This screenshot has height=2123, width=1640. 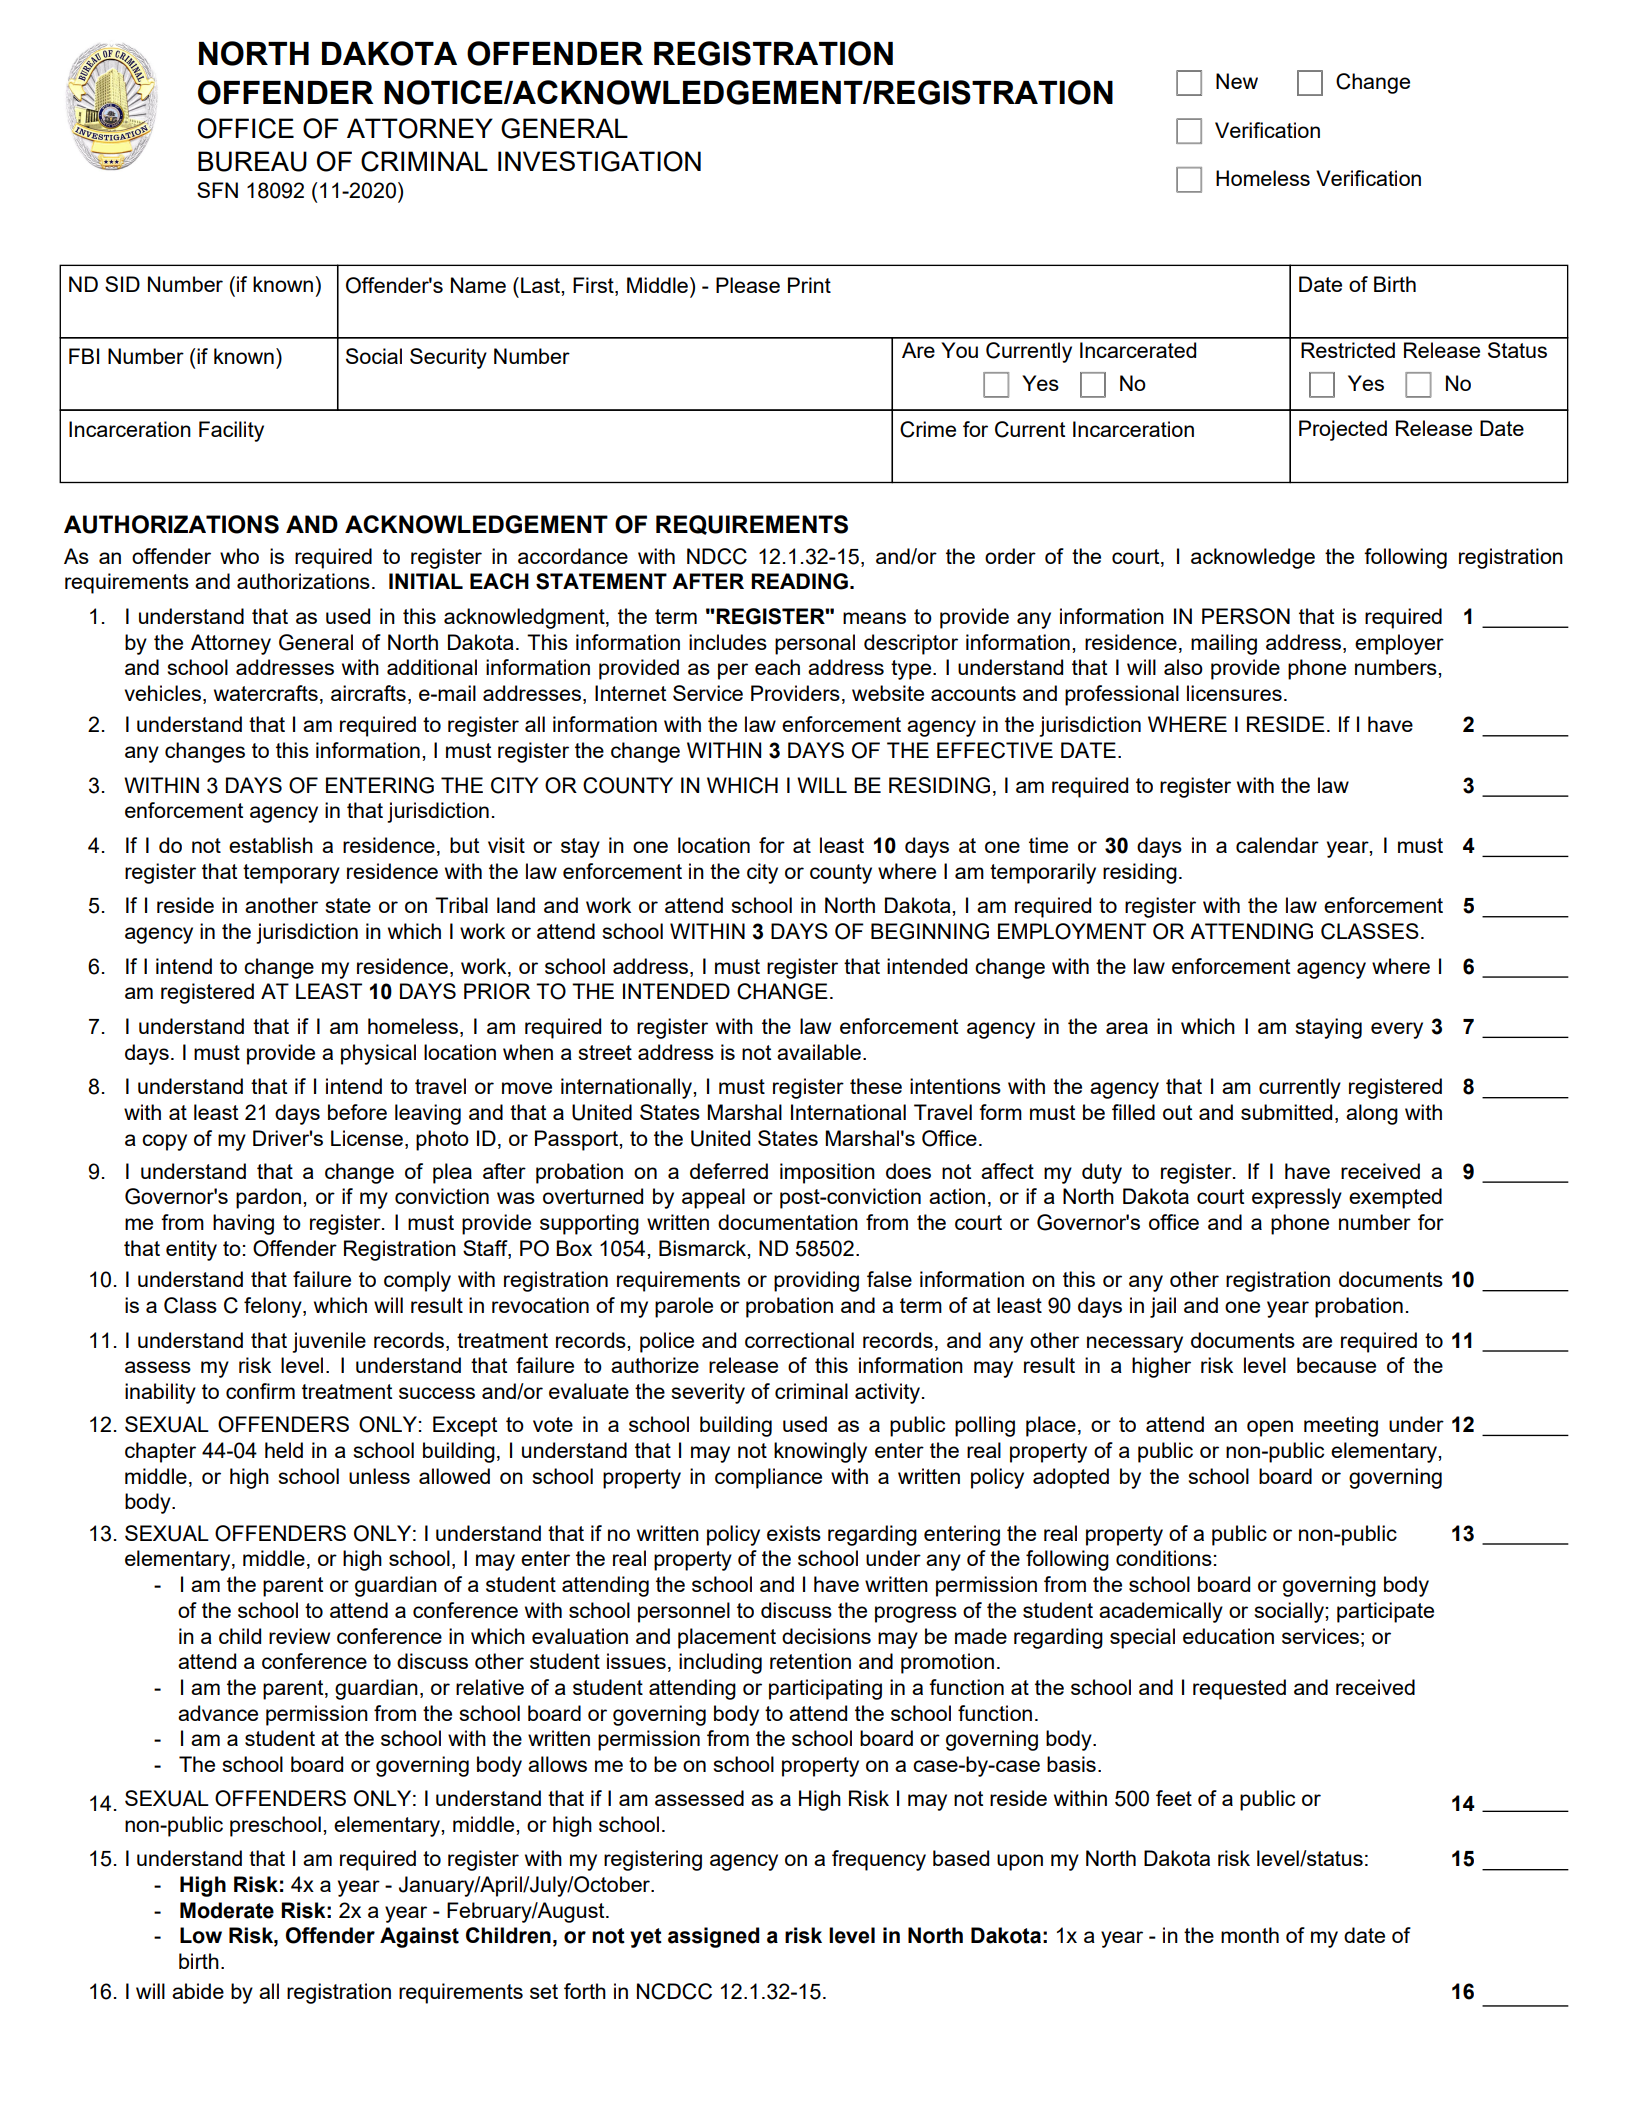 What do you see at coordinates (274, 1307) in the screenshot?
I see `felony` at bounding box center [274, 1307].
